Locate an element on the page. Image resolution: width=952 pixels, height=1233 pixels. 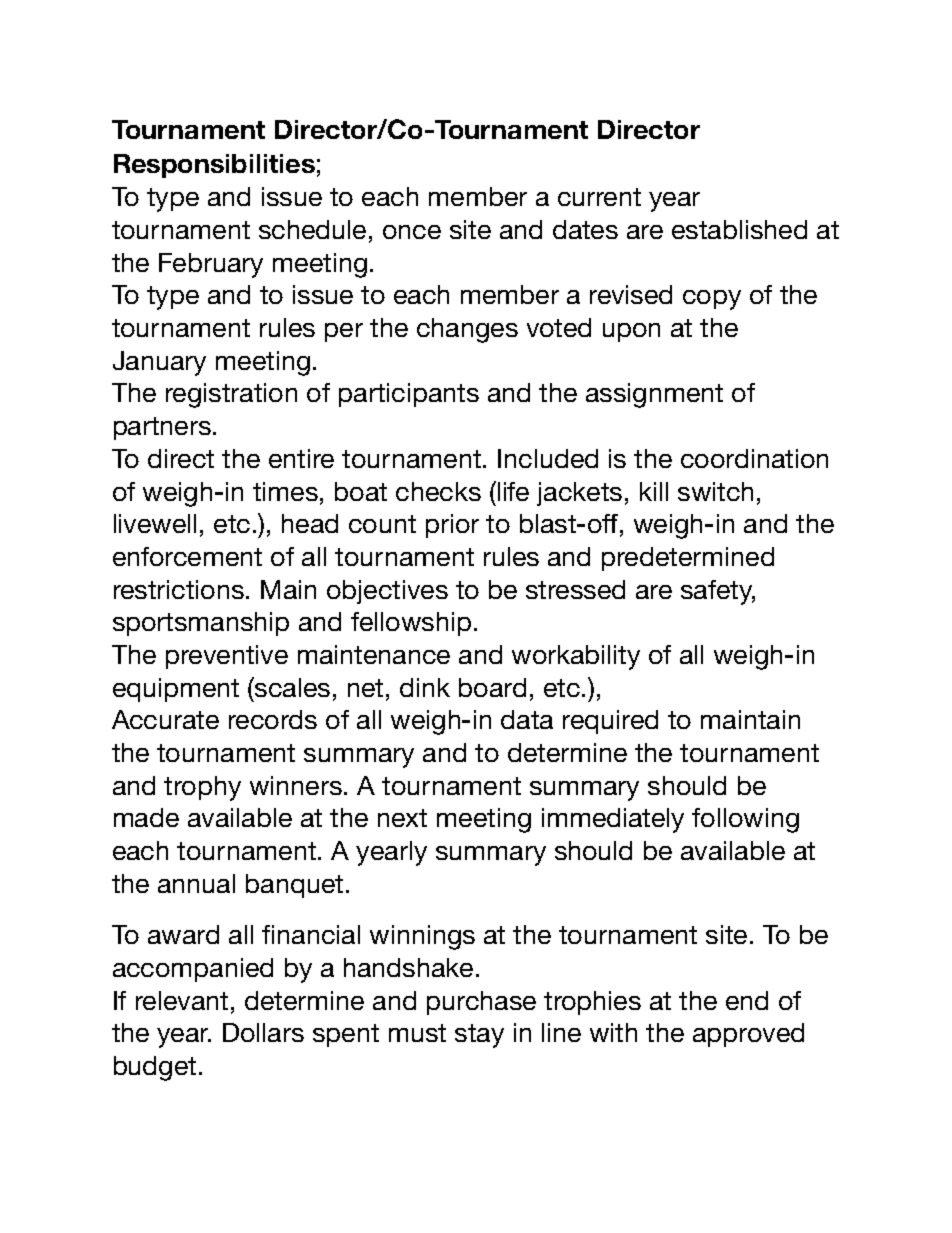
assignment is located at coordinates (654, 395).
